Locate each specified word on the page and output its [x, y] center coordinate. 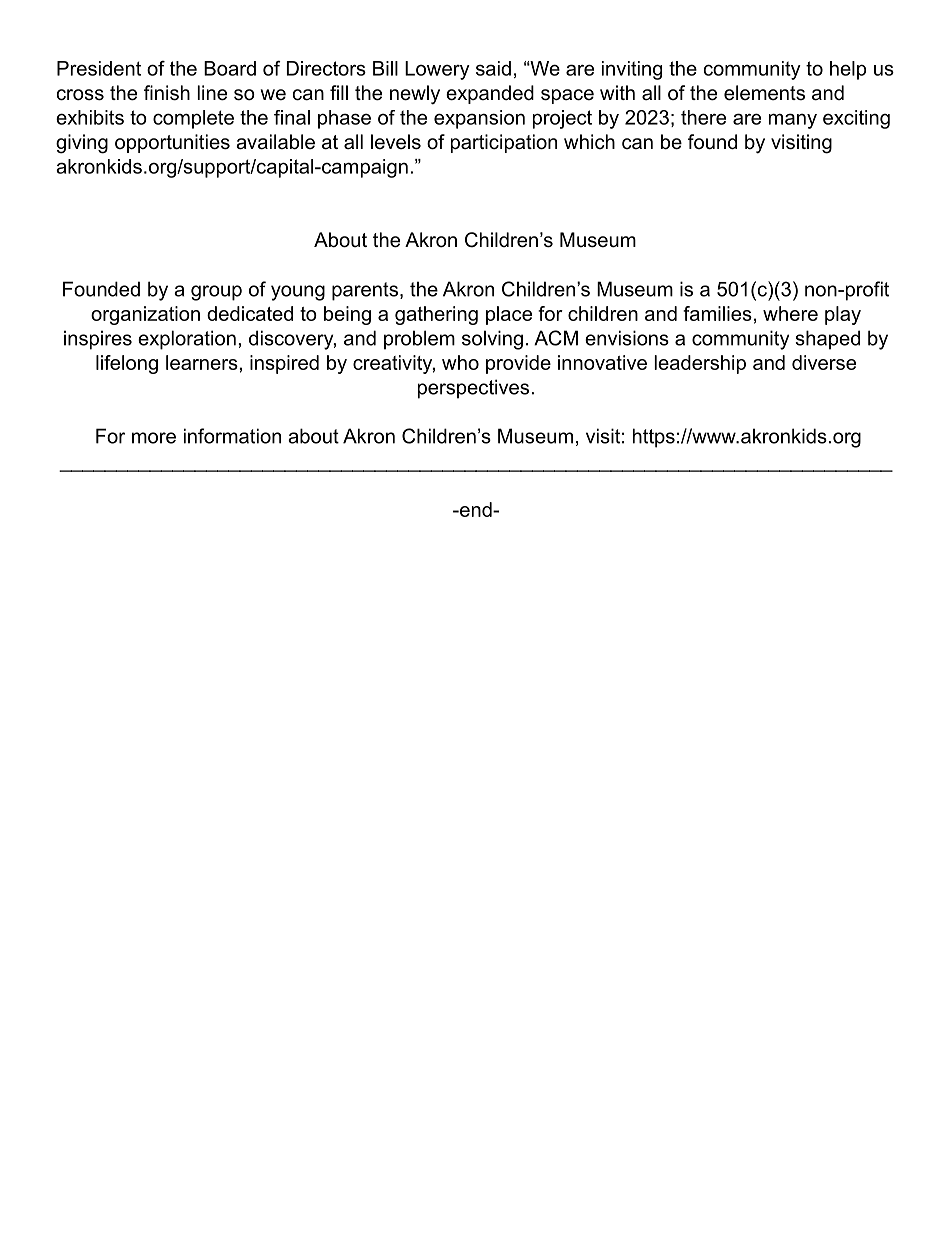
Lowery [437, 70]
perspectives [473, 389]
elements [764, 93]
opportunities [172, 143]
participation [504, 143]
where [790, 313]
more [154, 438]
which [589, 142]
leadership [700, 364]
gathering [436, 315]
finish [167, 93]
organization [145, 315]
